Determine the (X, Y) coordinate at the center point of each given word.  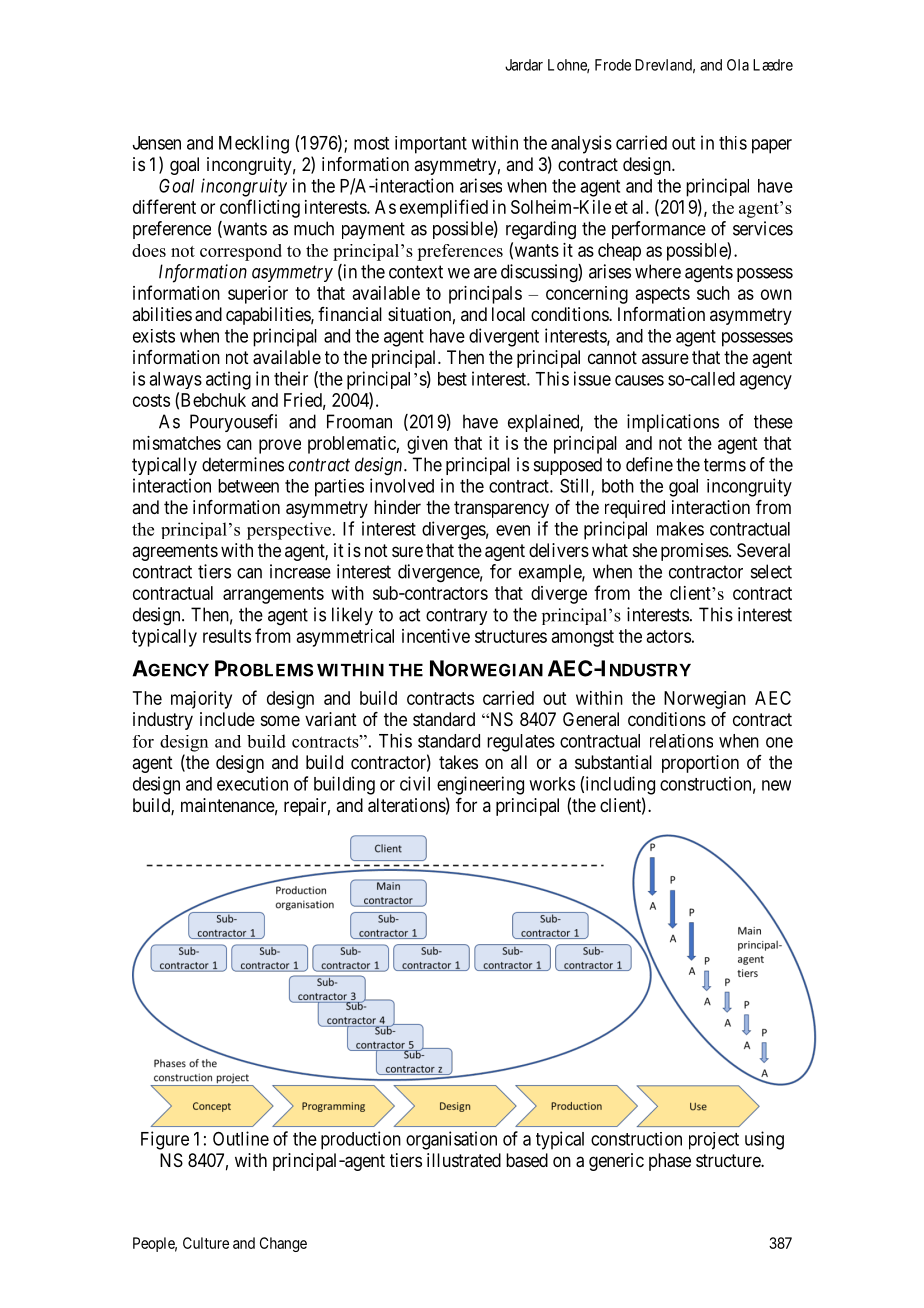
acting (228, 380)
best (452, 379)
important (431, 145)
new (776, 785)
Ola (738, 65)
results (227, 636)
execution (252, 783)
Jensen (157, 143)
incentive (436, 636)
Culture (206, 1243)
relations (681, 741)
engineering (480, 785)
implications (673, 423)
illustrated (464, 1160)
